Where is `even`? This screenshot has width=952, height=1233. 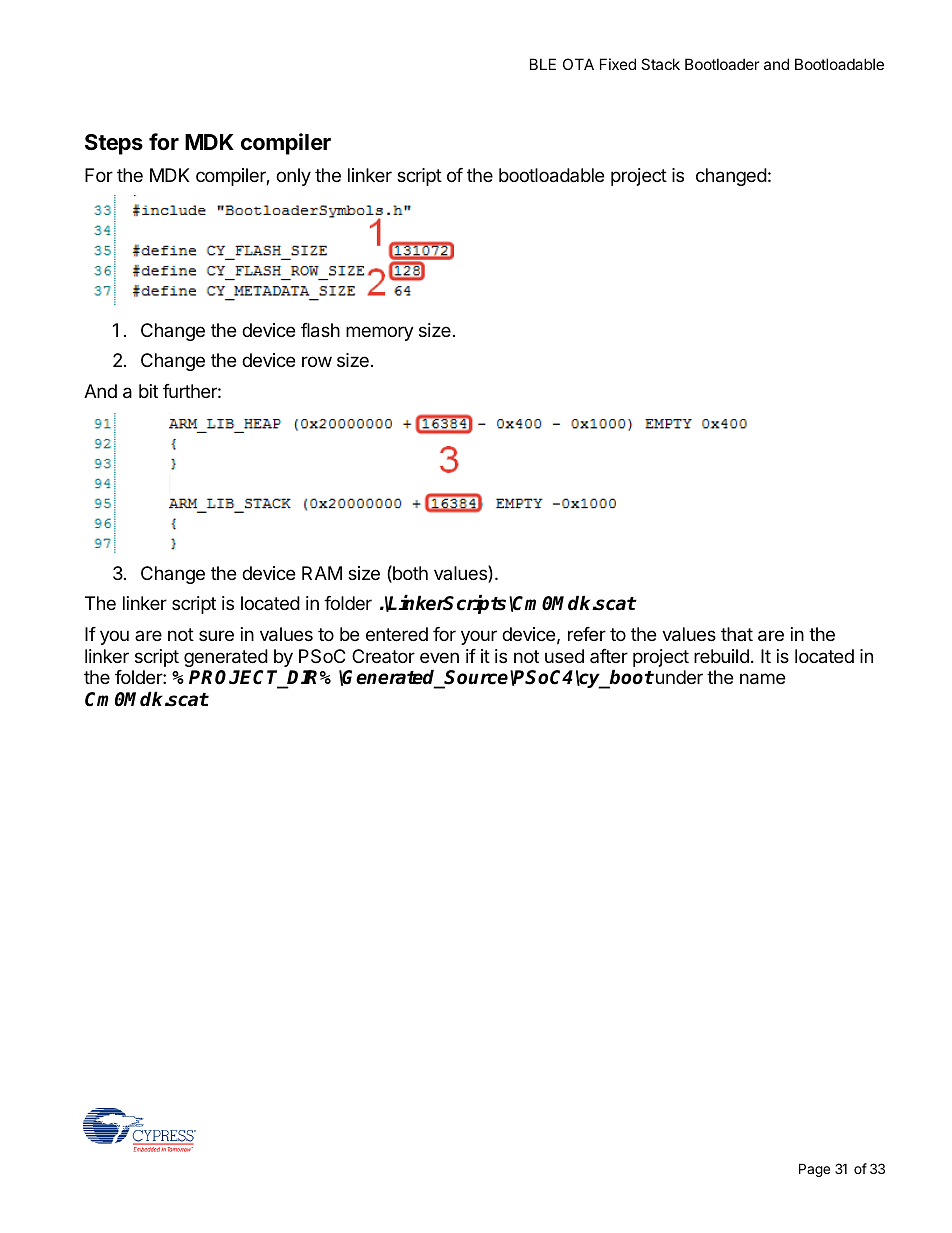
even is located at coordinates (439, 657).
